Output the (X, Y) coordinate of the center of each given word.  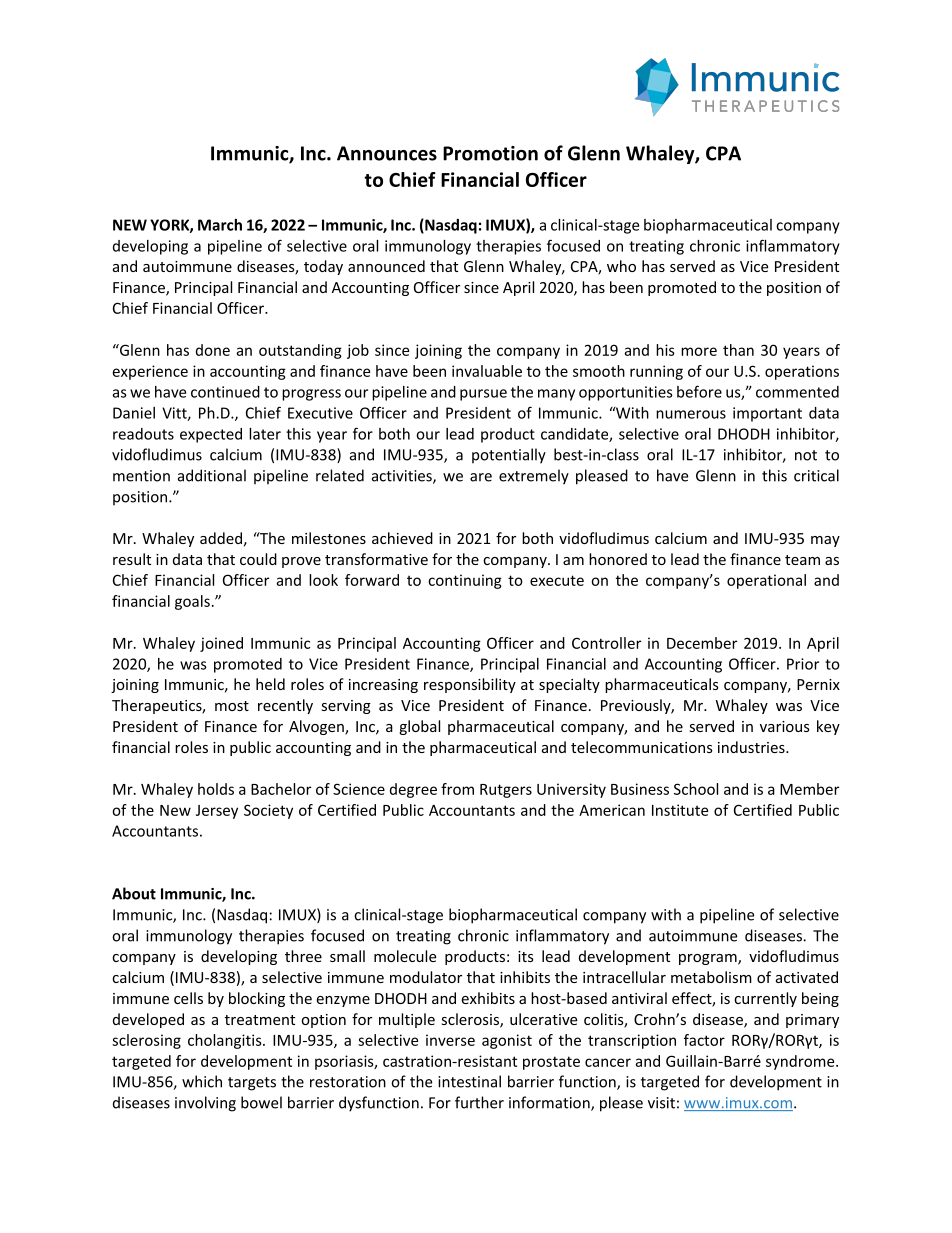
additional (212, 475)
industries (752, 747)
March (220, 225)
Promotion (490, 153)
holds (216, 789)
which (202, 1081)
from (457, 789)
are (481, 477)
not (806, 455)
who (621, 266)
